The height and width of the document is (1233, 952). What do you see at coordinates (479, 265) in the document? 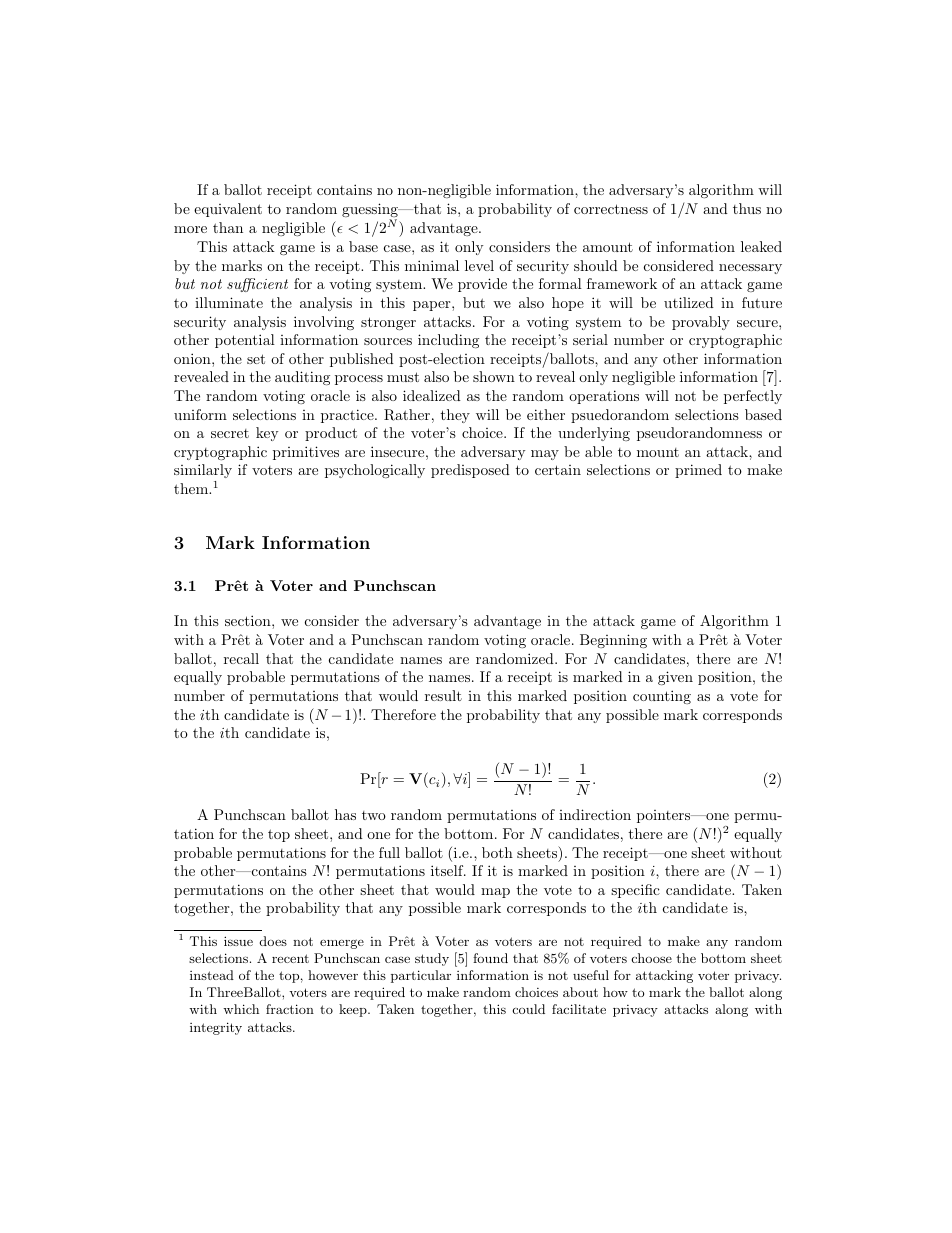
I see `level` at bounding box center [479, 265].
